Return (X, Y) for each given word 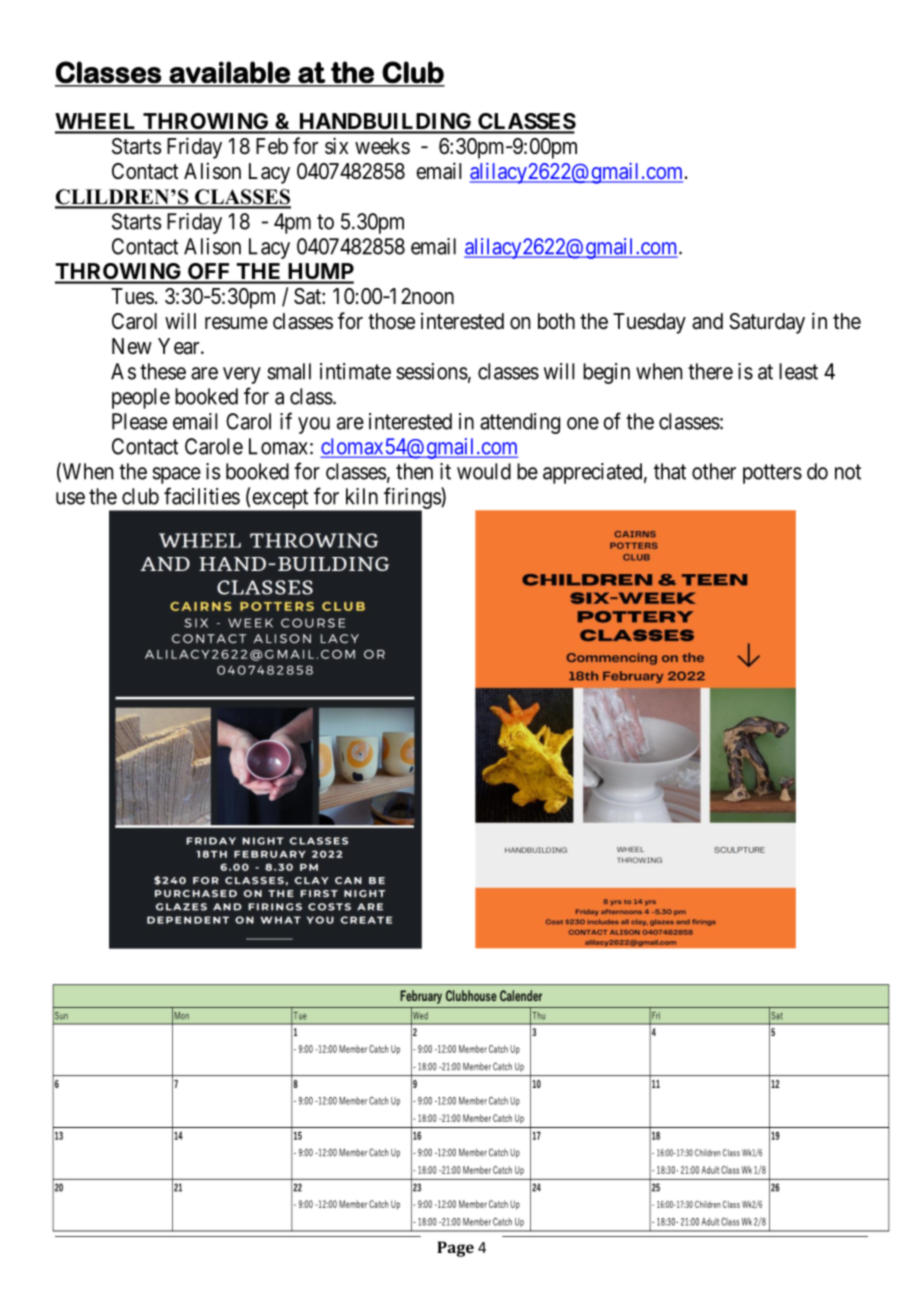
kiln (362, 496)
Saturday (767, 323)
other (714, 471)
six (336, 145)
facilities (202, 496)
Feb (272, 146)
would (484, 471)
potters (772, 474)
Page (455, 1249)
